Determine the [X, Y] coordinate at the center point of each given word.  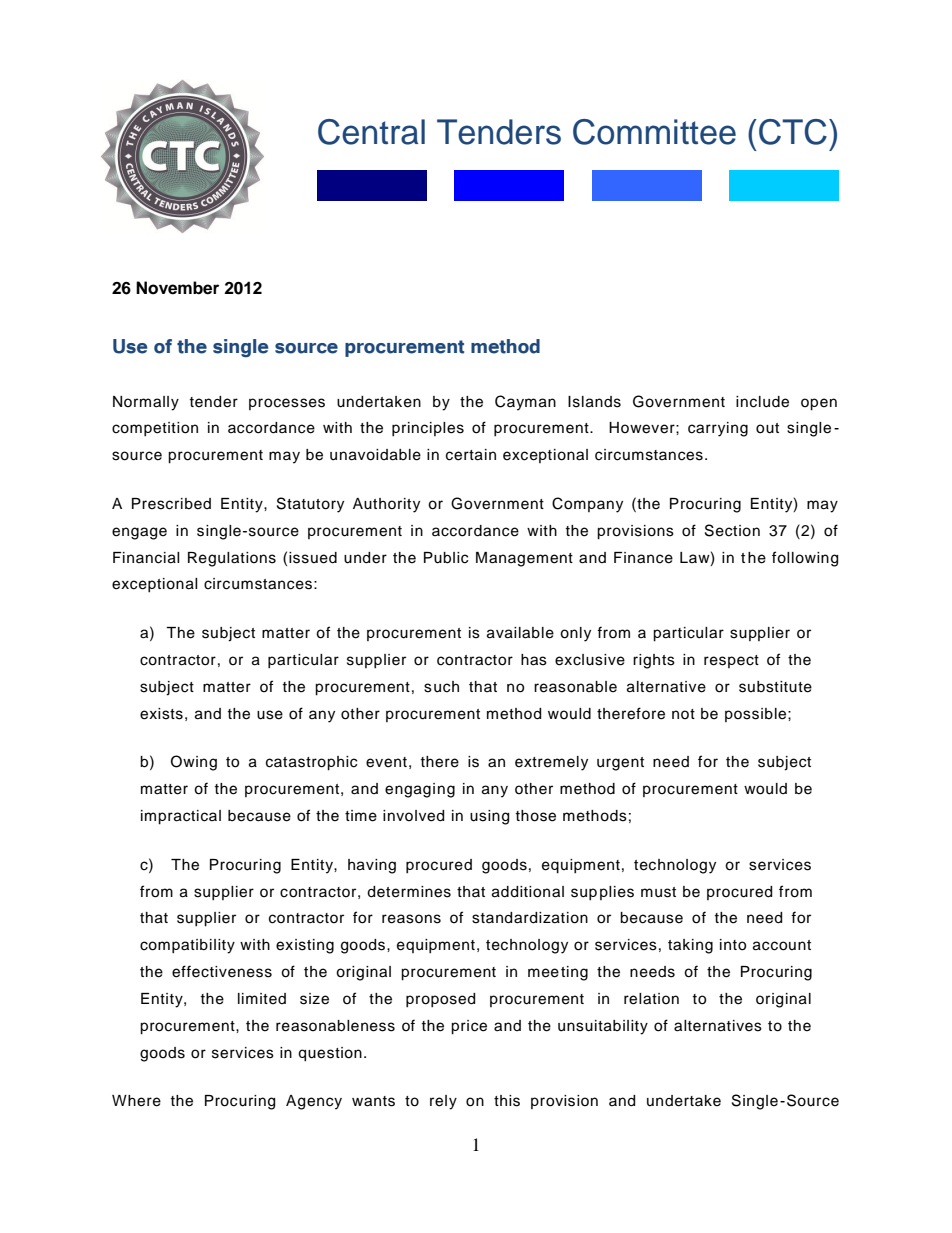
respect [731, 661]
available [520, 633]
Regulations [232, 559]
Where [136, 1101]
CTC [793, 132]
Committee [654, 132]
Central [371, 132]
